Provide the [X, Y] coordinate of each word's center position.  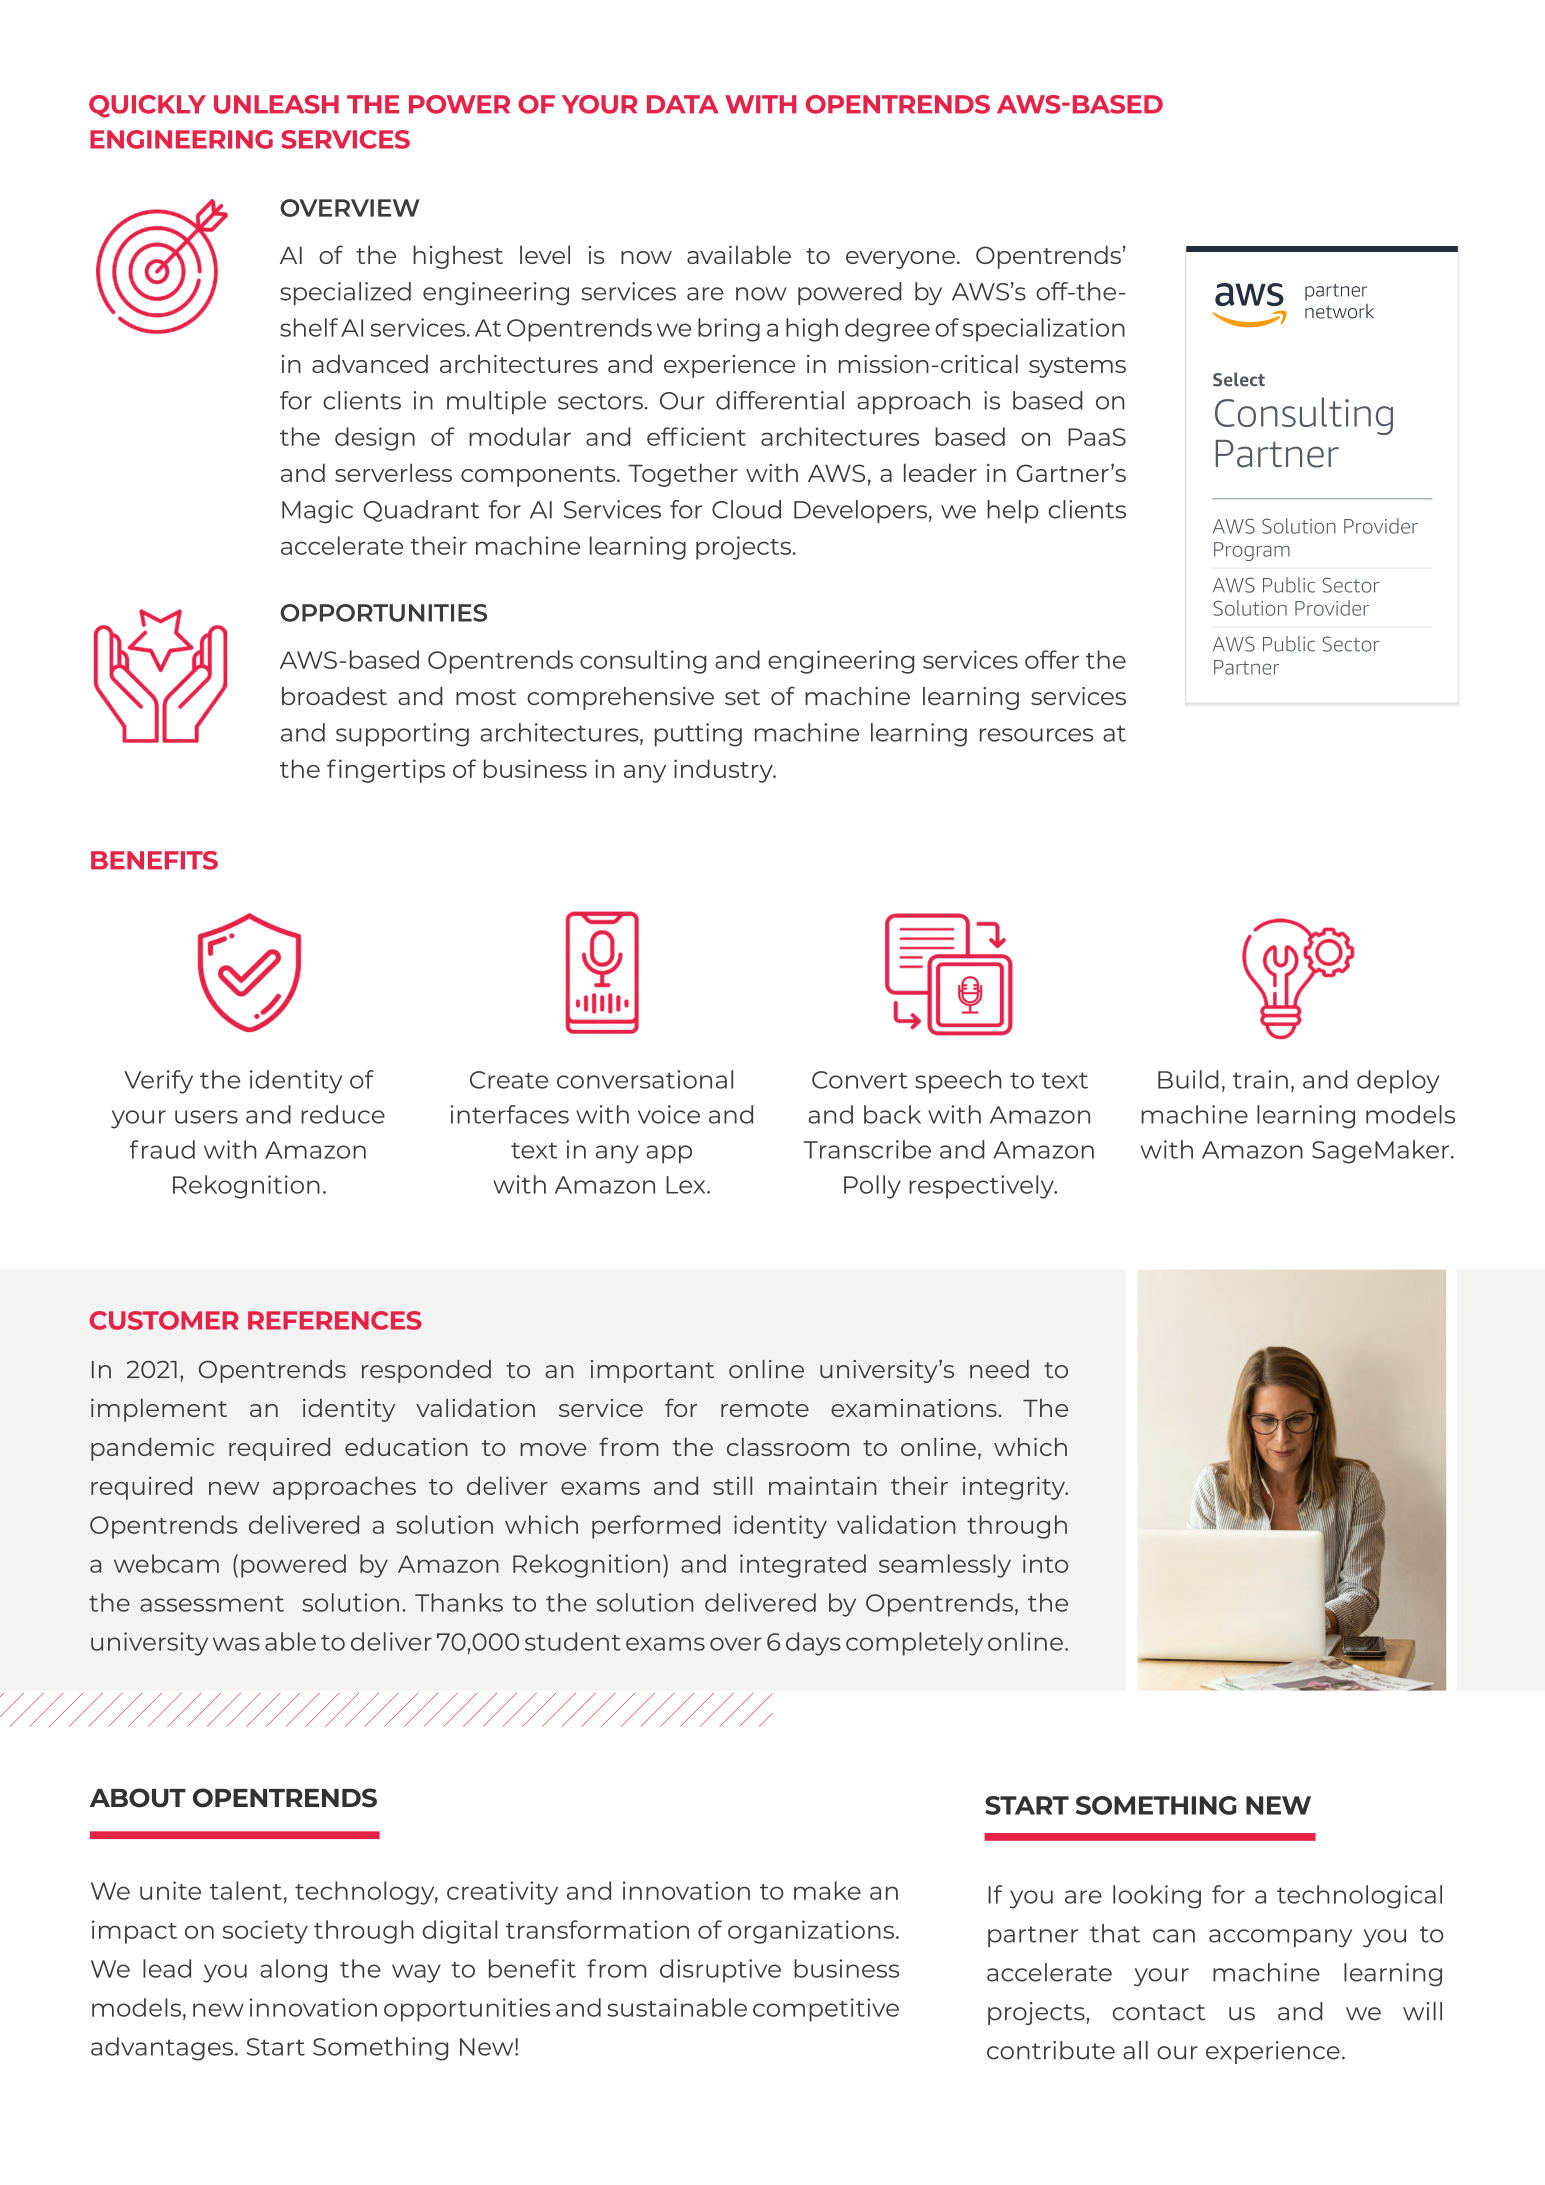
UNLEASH [276, 104]
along [293, 1971]
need [999, 1369]
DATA [682, 104]
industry [724, 771]
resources [1036, 735]
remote [765, 1409]
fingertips [386, 771]
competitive [826, 2010]
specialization [1044, 330]
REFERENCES [335, 1320]
